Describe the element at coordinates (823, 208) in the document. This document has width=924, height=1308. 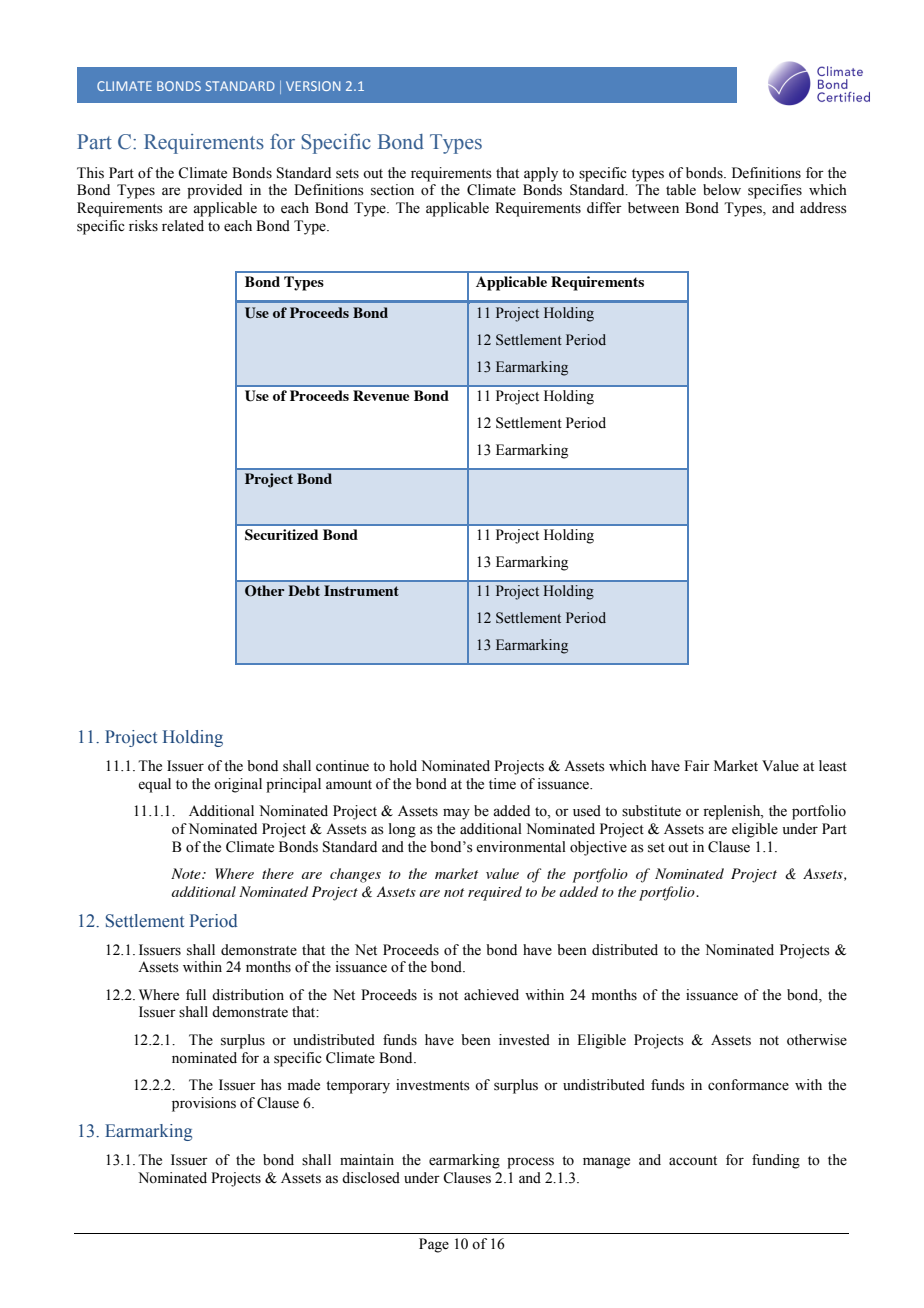
I see `address` at that location.
